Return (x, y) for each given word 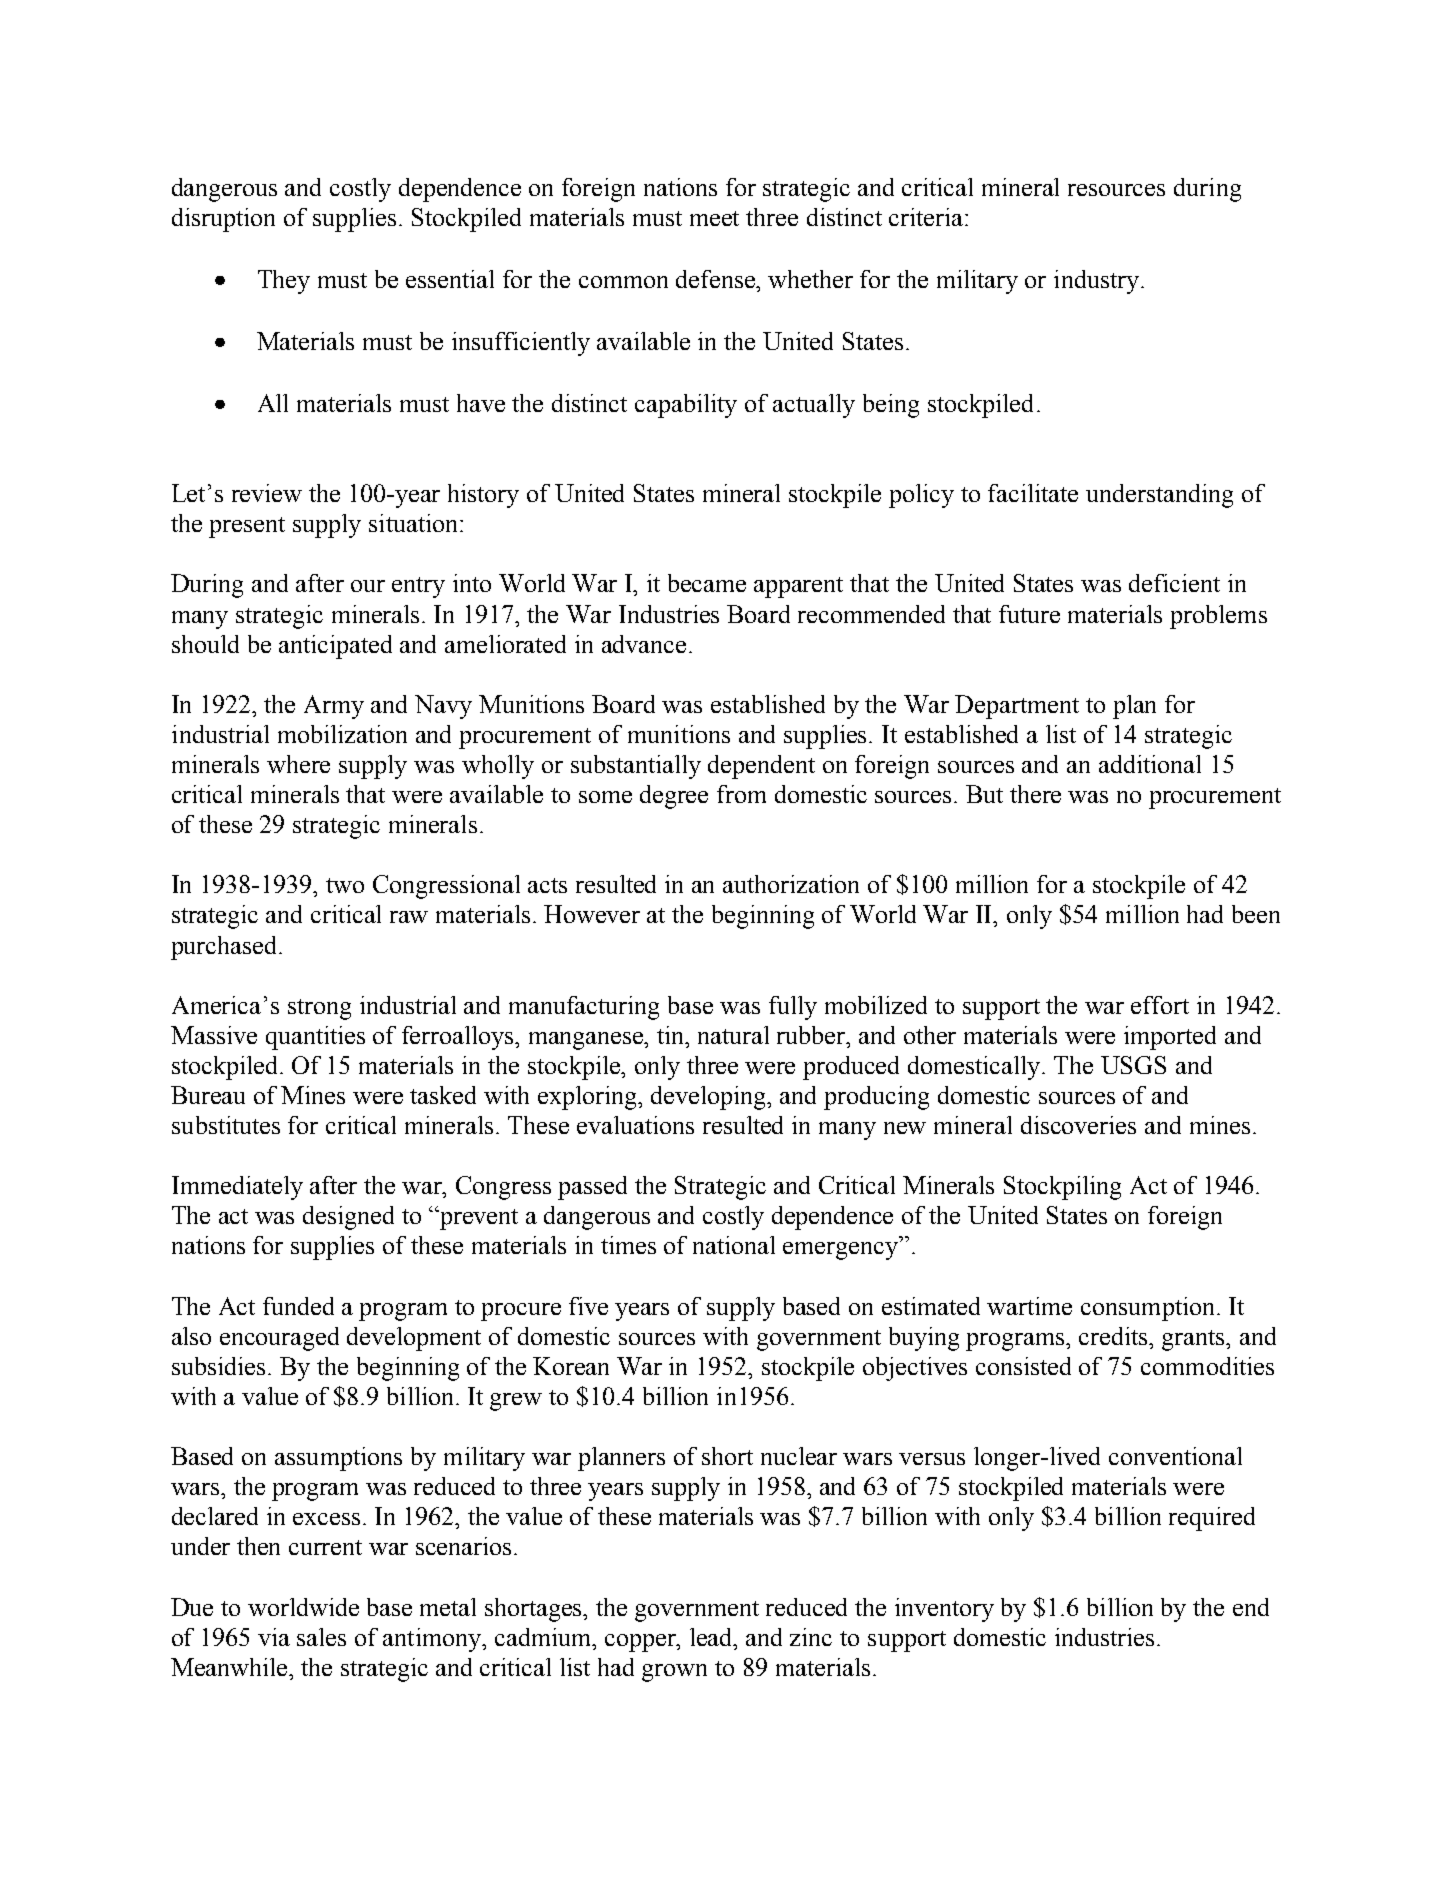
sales (321, 1637)
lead (713, 1637)
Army (334, 707)
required (1212, 1519)
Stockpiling (1062, 1188)
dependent (761, 767)
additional (1150, 764)
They (284, 282)
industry (1098, 282)
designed (348, 1218)
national (734, 1245)
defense (717, 279)
